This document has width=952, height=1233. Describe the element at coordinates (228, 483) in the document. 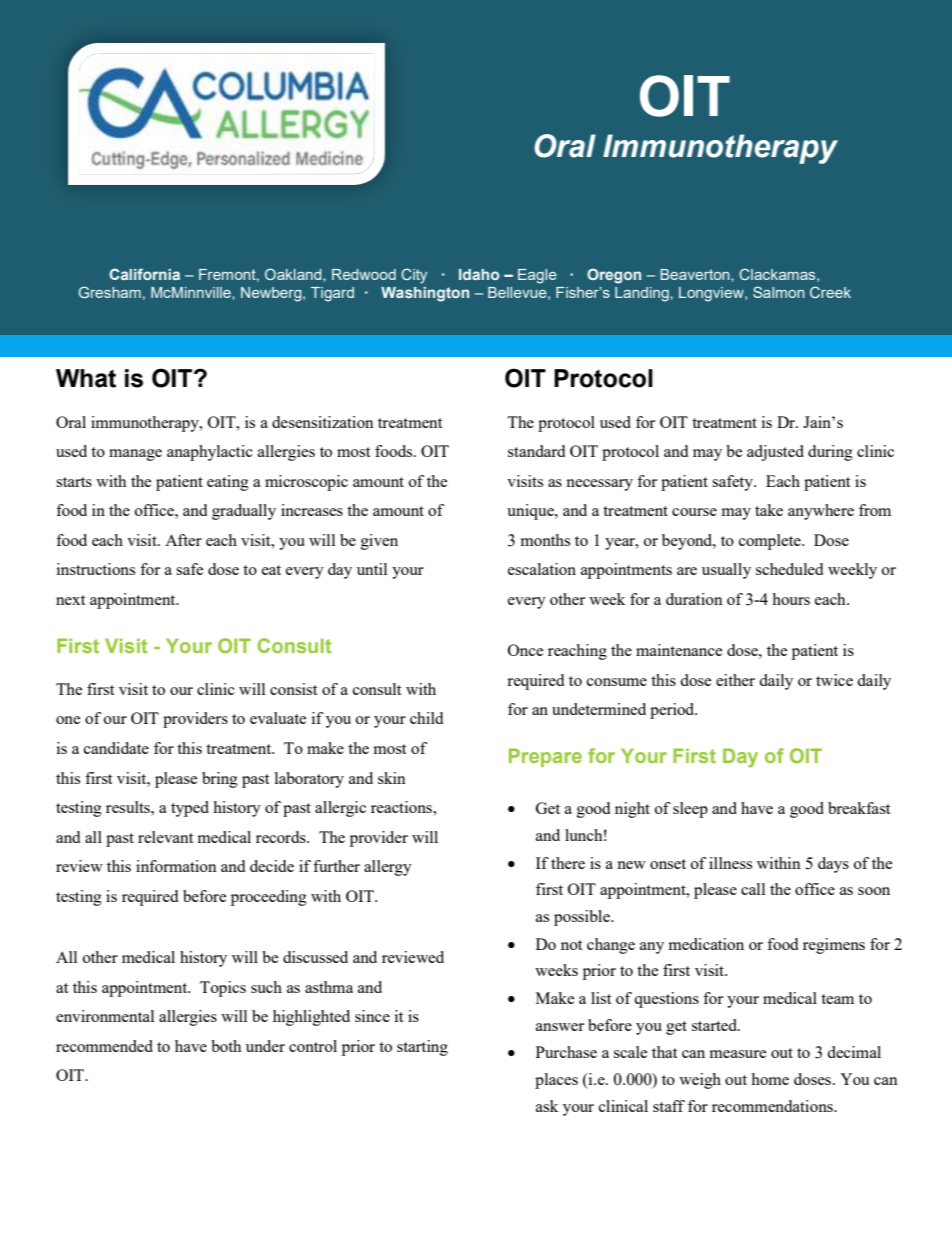

I see `eating` at that location.
